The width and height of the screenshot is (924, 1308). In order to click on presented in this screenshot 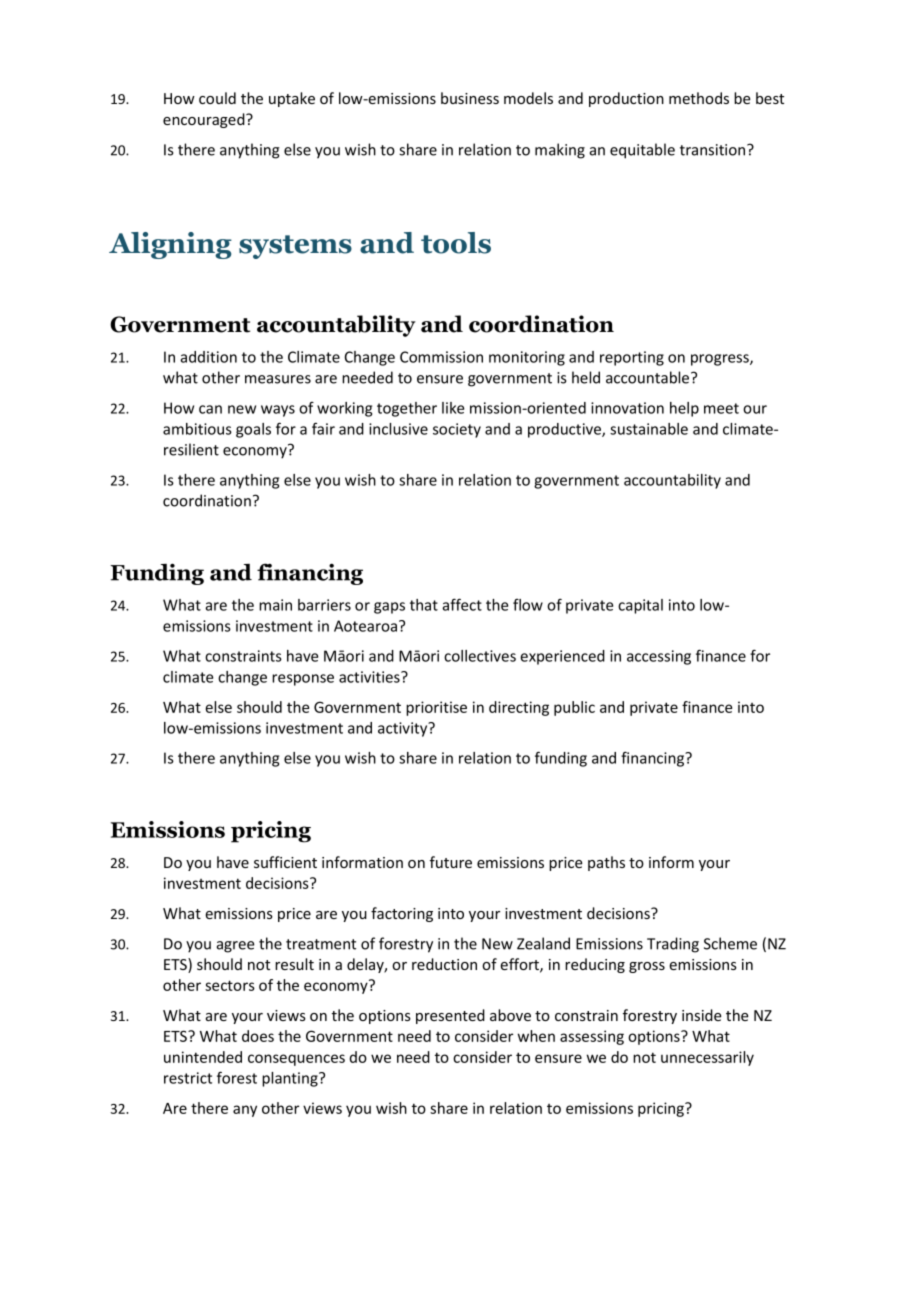, I will do `click(450, 1016)`.
